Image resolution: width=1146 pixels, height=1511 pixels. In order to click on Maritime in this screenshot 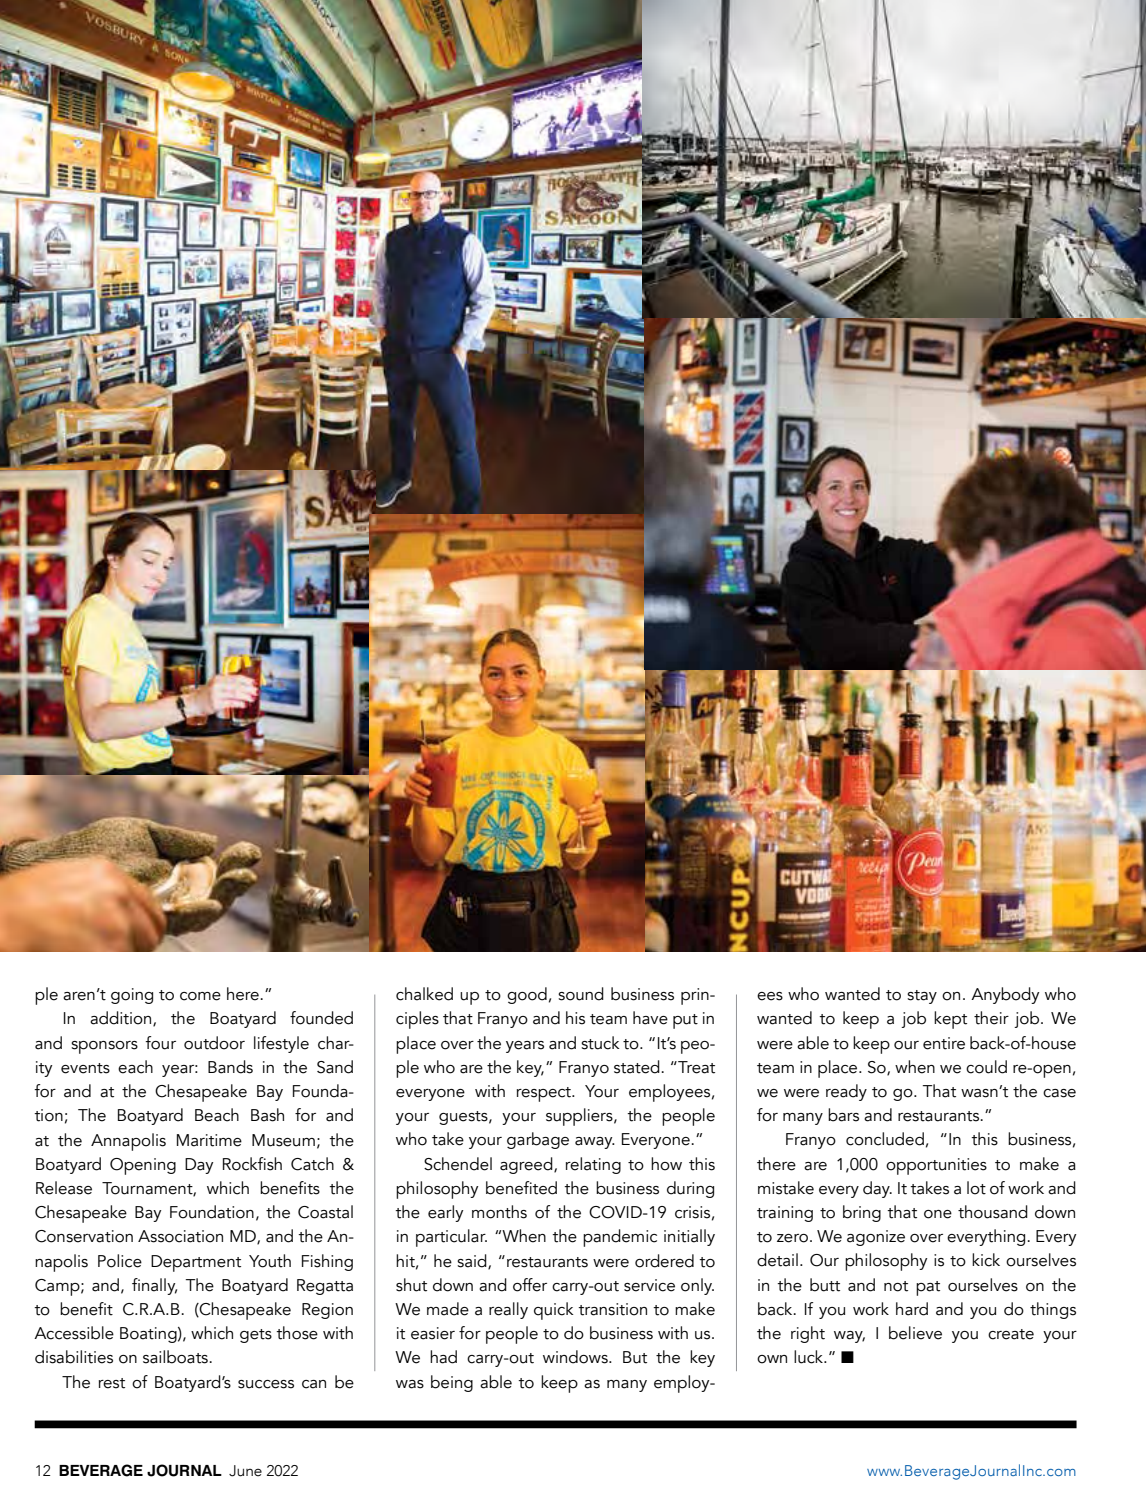, I will do `click(209, 1140)`.
